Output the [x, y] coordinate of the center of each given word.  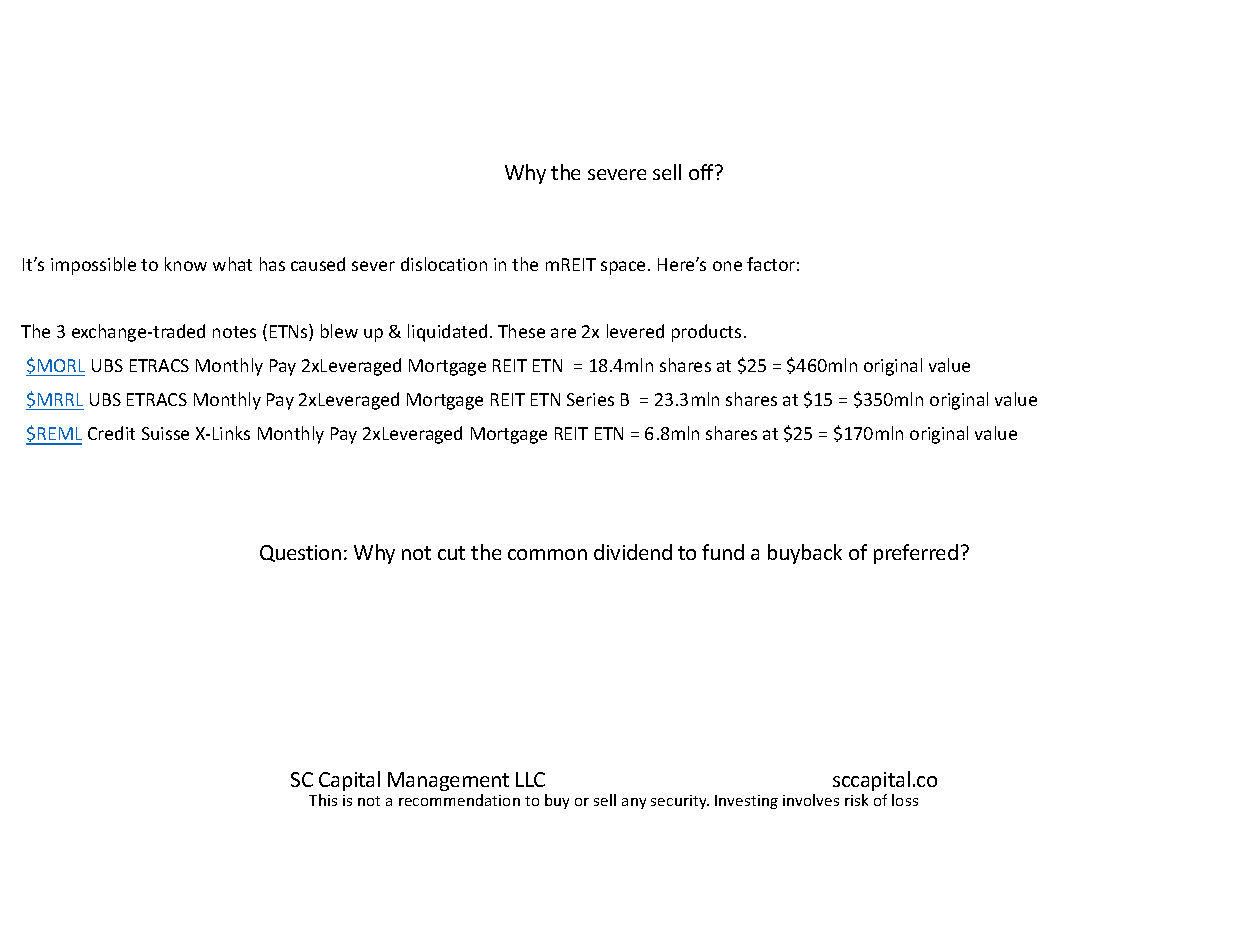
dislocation [444, 264]
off [703, 172]
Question [300, 553]
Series [590, 399]
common [547, 554]
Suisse [165, 433]
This [323, 800]
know [186, 264]
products [706, 333]
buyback [805, 554]
